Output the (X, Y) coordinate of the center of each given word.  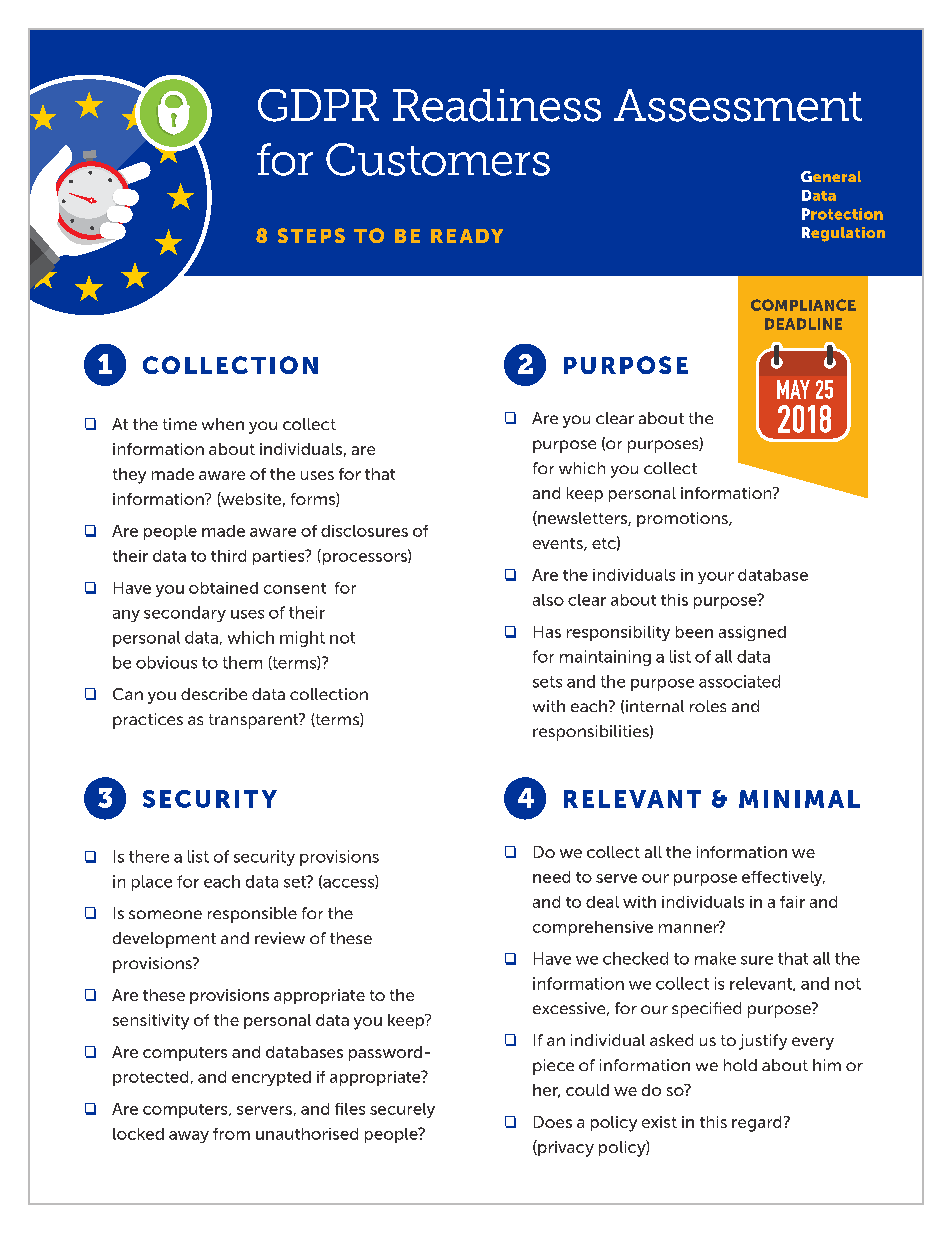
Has (547, 632)
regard (756, 1124)
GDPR (318, 105)
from (231, 1134)
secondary (185, 614)
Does (553, 1122)
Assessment (738, 105)
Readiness (497, 105)
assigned (752, 633)
